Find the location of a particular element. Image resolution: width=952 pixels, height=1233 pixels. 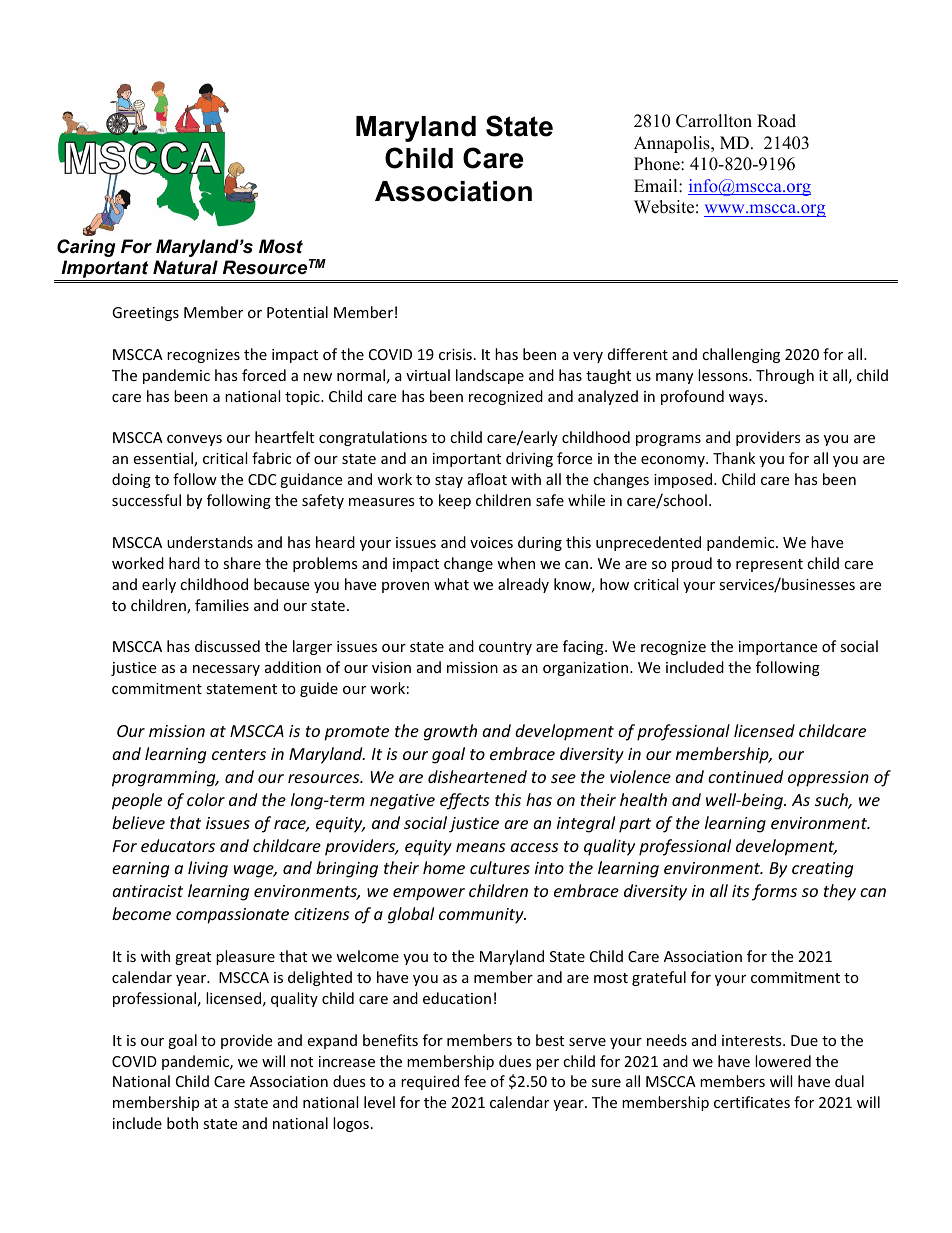

disheartened is located at coordinates (477, 776).
